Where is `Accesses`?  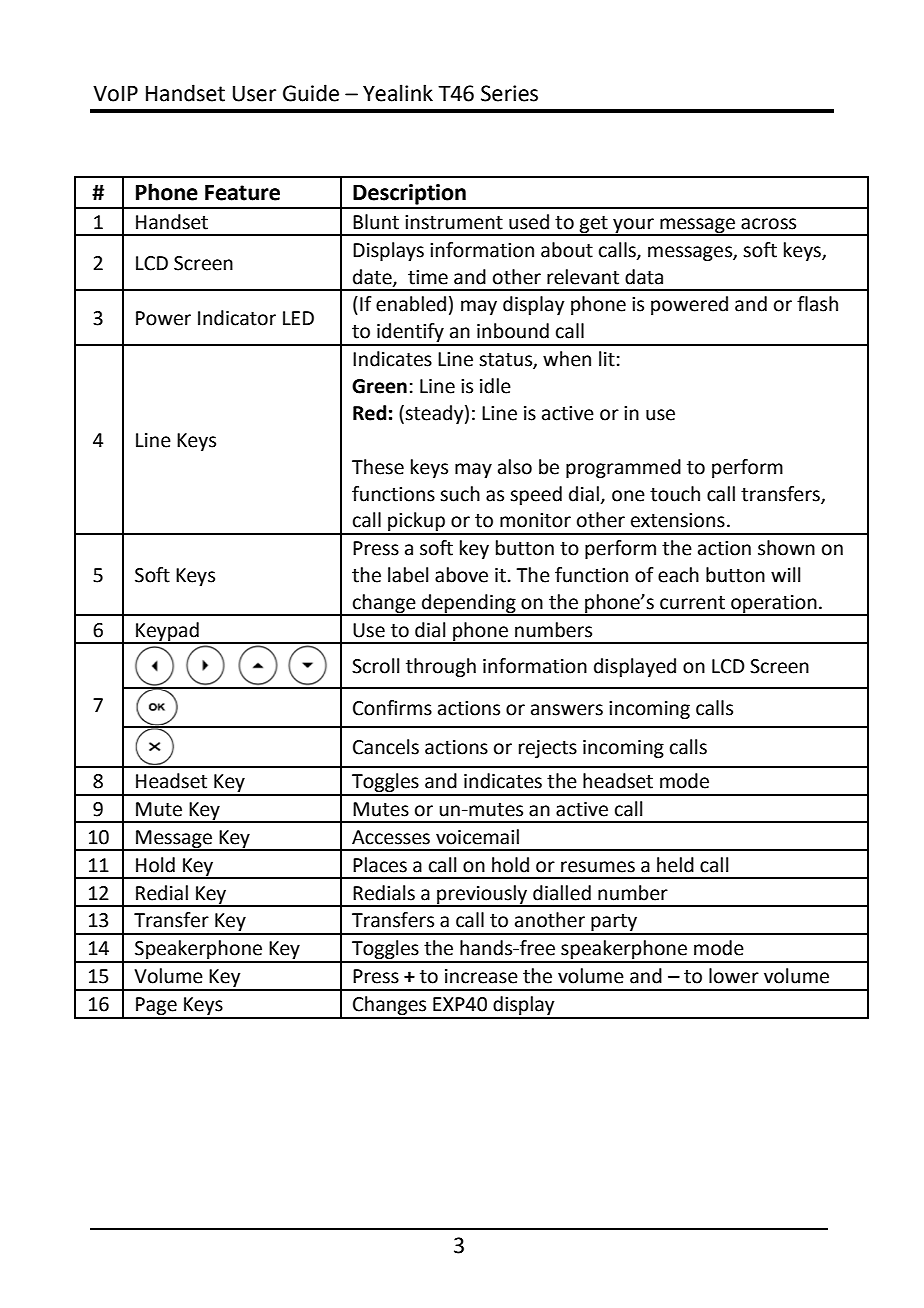
Accesses is located at coordinates (391, 837).
